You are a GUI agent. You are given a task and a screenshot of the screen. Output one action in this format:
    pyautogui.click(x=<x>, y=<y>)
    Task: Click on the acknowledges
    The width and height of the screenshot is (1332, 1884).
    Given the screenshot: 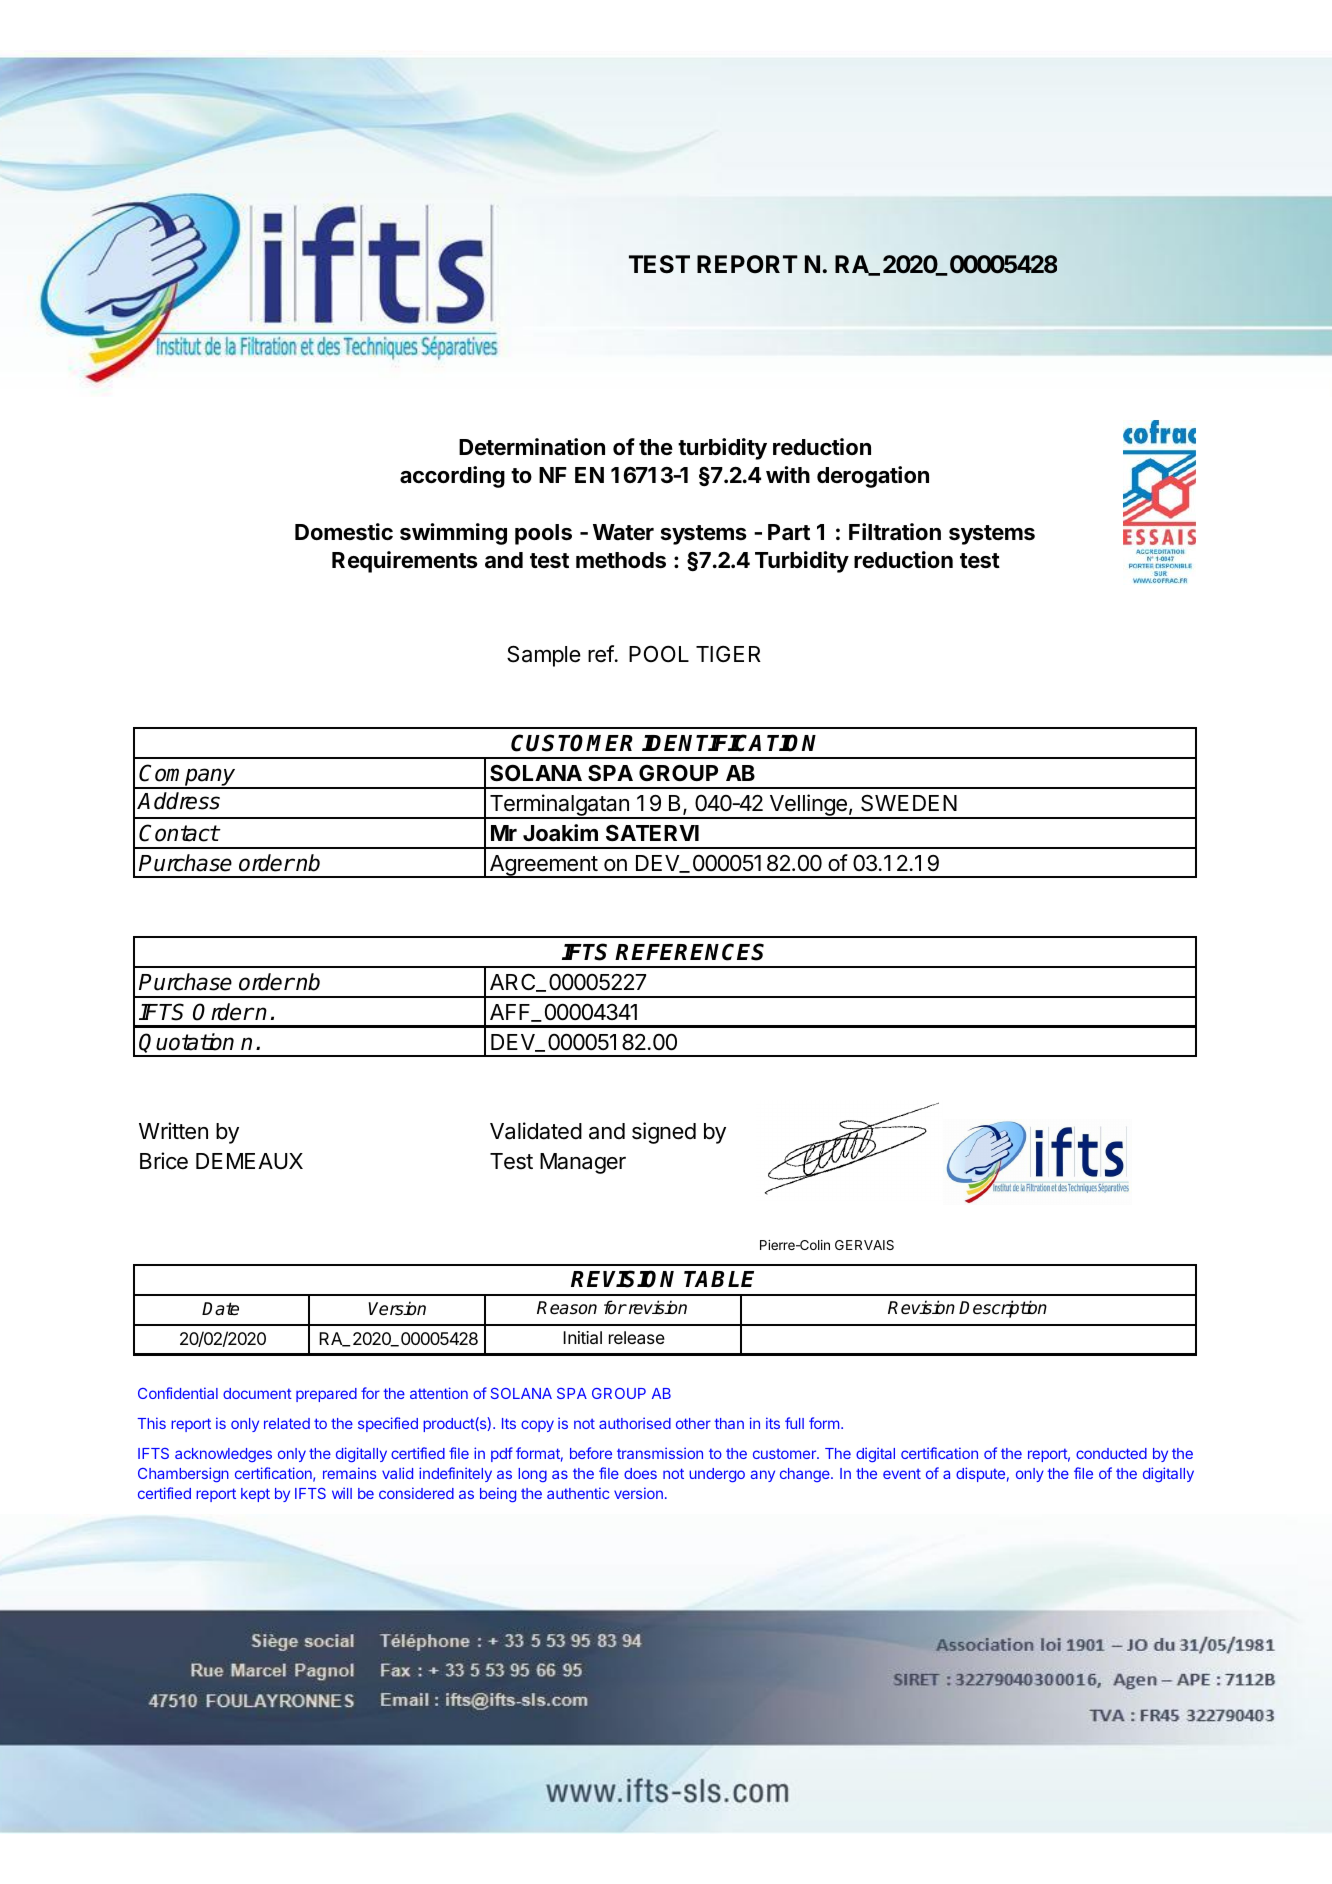 What is the action you would take?
    pyautogui.click(x=223, y=1455)
